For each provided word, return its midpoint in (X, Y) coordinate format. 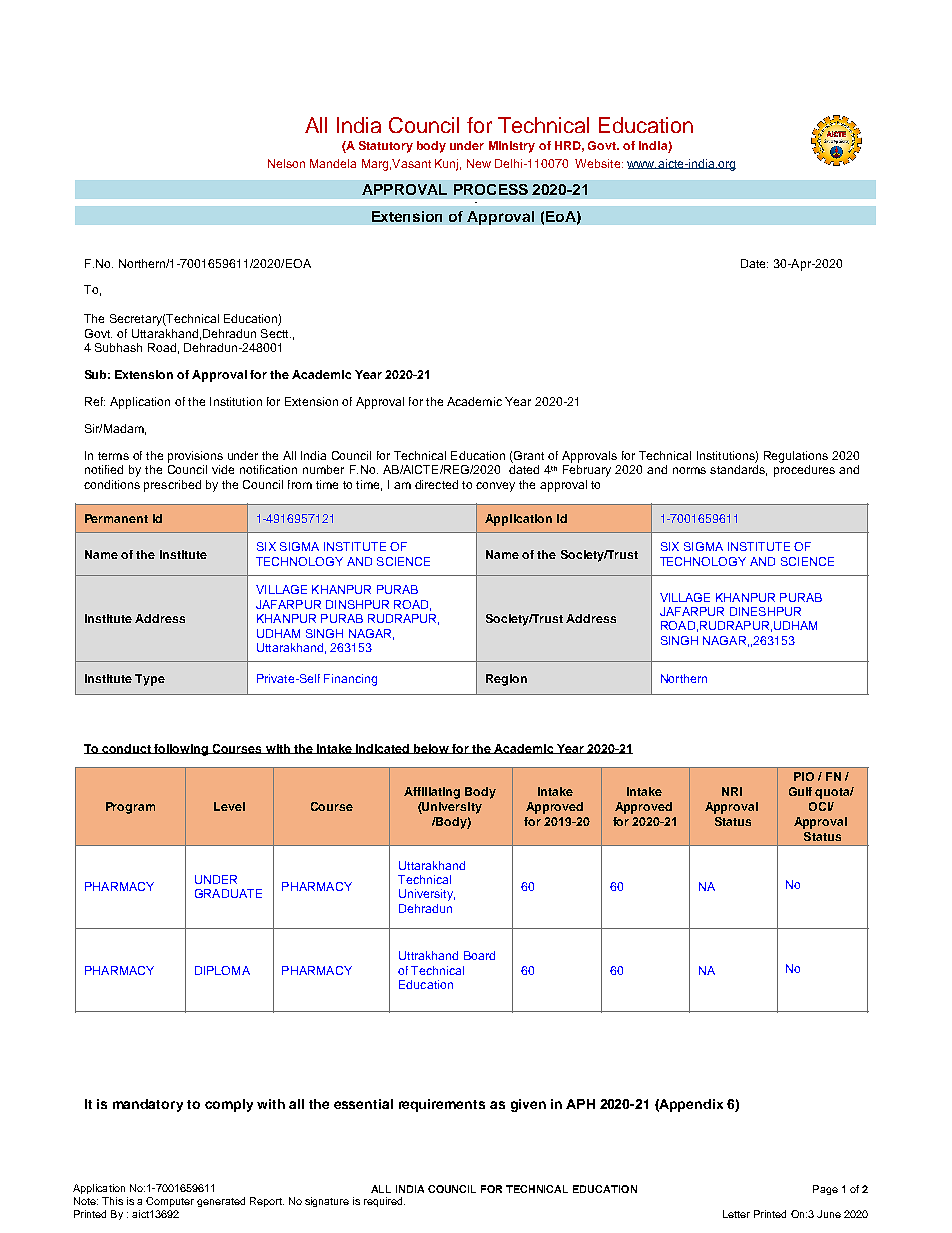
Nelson (286, 163)
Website (599, 163)
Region (506, 680)
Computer (170, 1202)
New (479, 163)
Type (150, 680)
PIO (804, 776)
